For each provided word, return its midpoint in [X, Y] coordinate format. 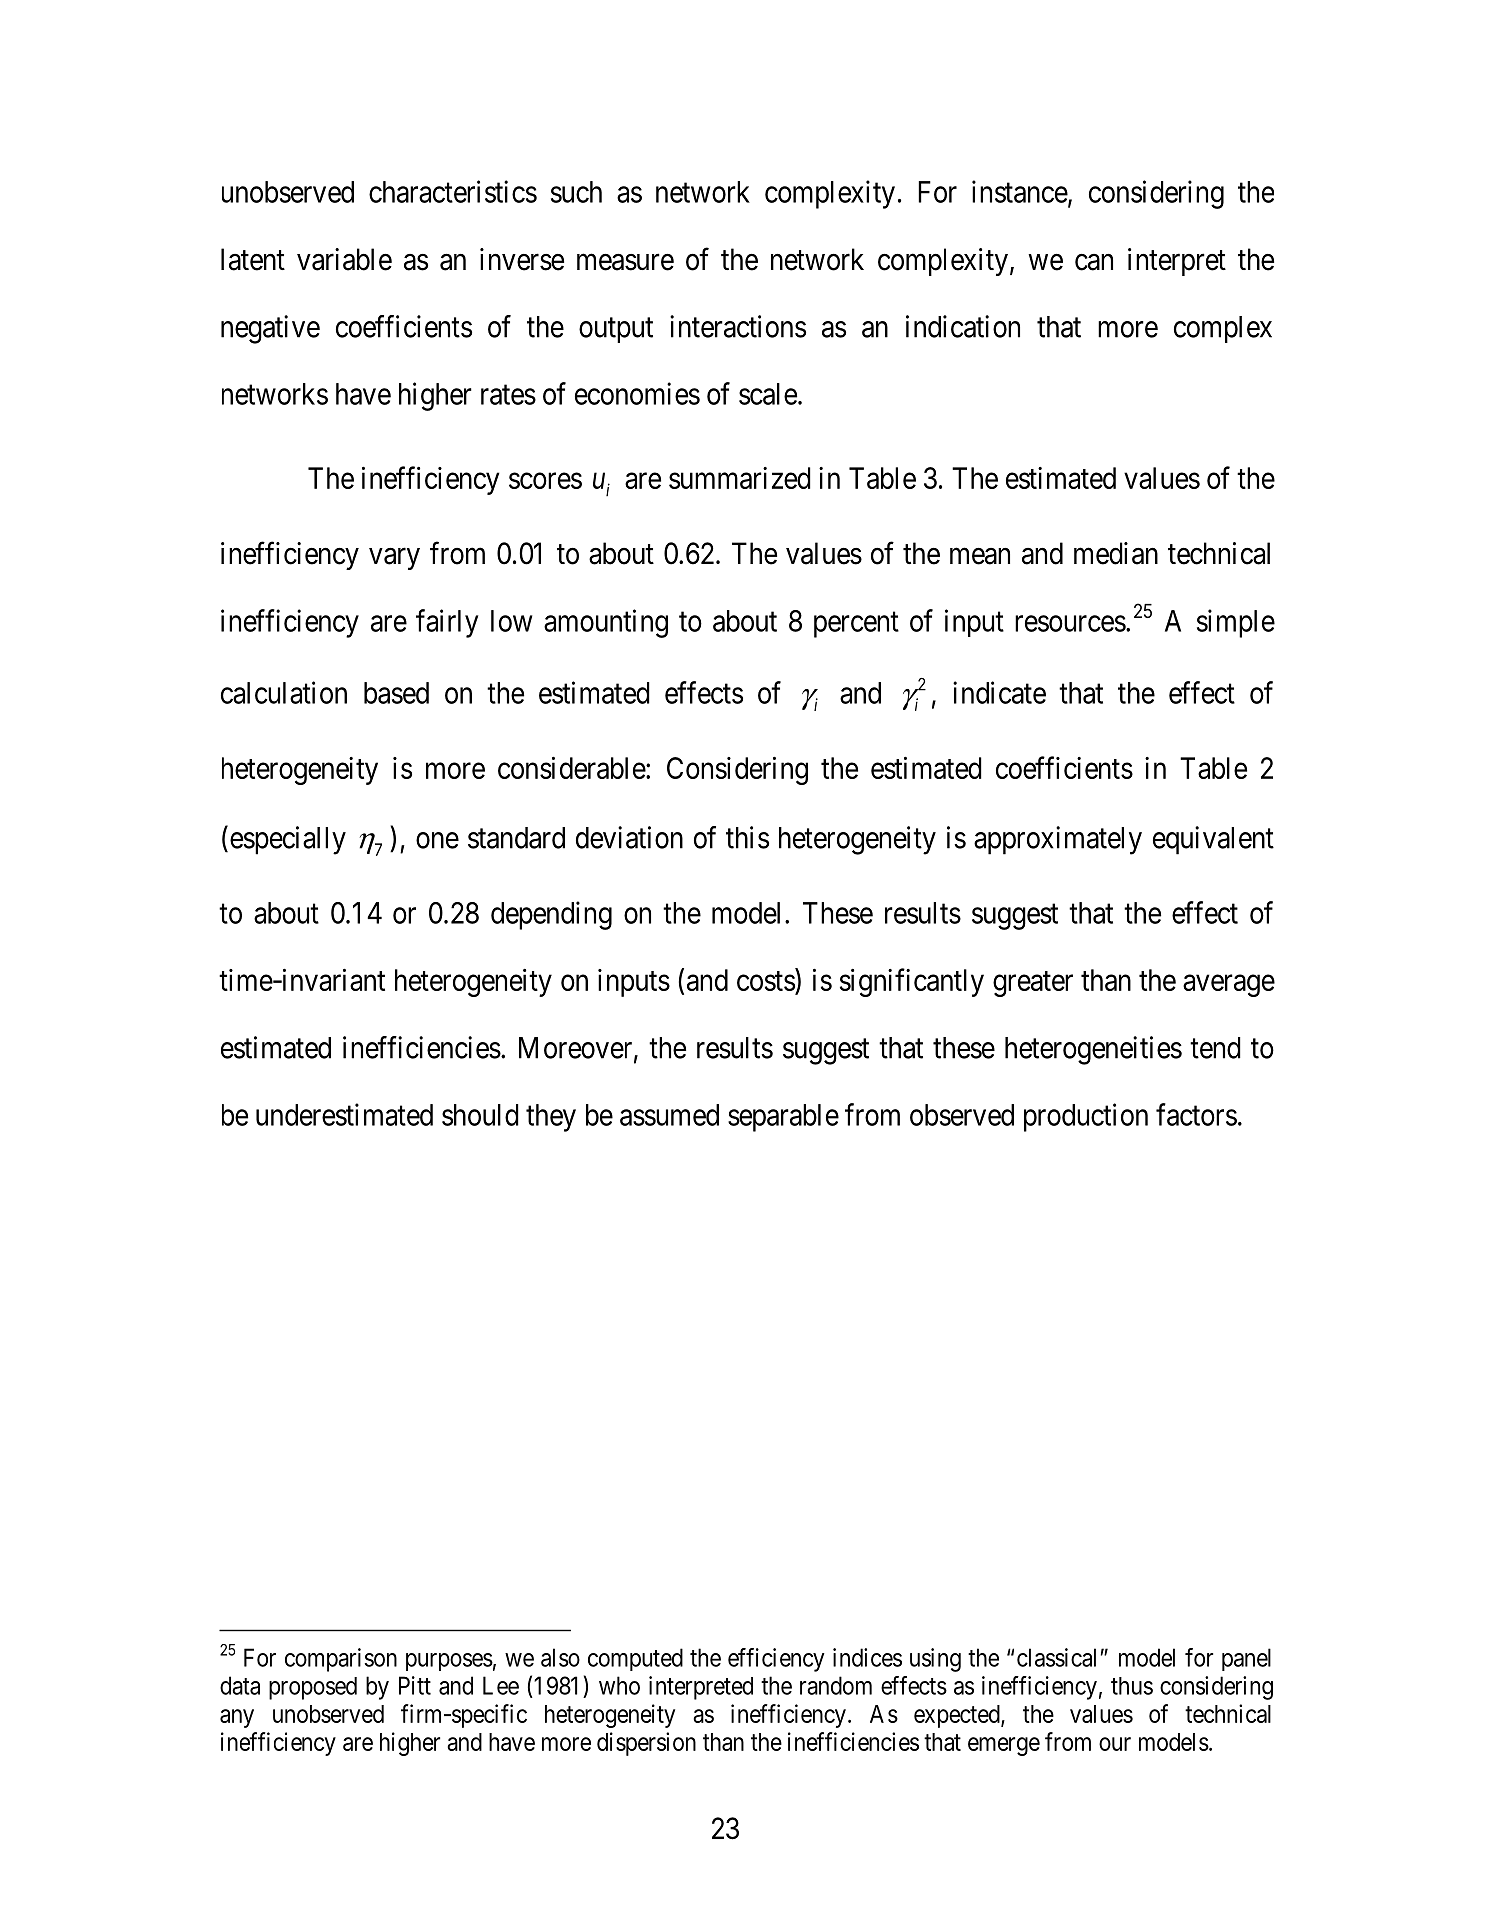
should [480, 1115]
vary [394, 559]
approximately [1058, 840]
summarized [740, 478]
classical [1056, 1657]
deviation [629, 837]
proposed [313, 1688]
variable [344, 259]
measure [625, 262]
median [1116, 553]
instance [1020, 192]
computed [635, 1659]
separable [783, 1118]
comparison [341, 1660]
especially [288, 840]
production [1086, 1117]
